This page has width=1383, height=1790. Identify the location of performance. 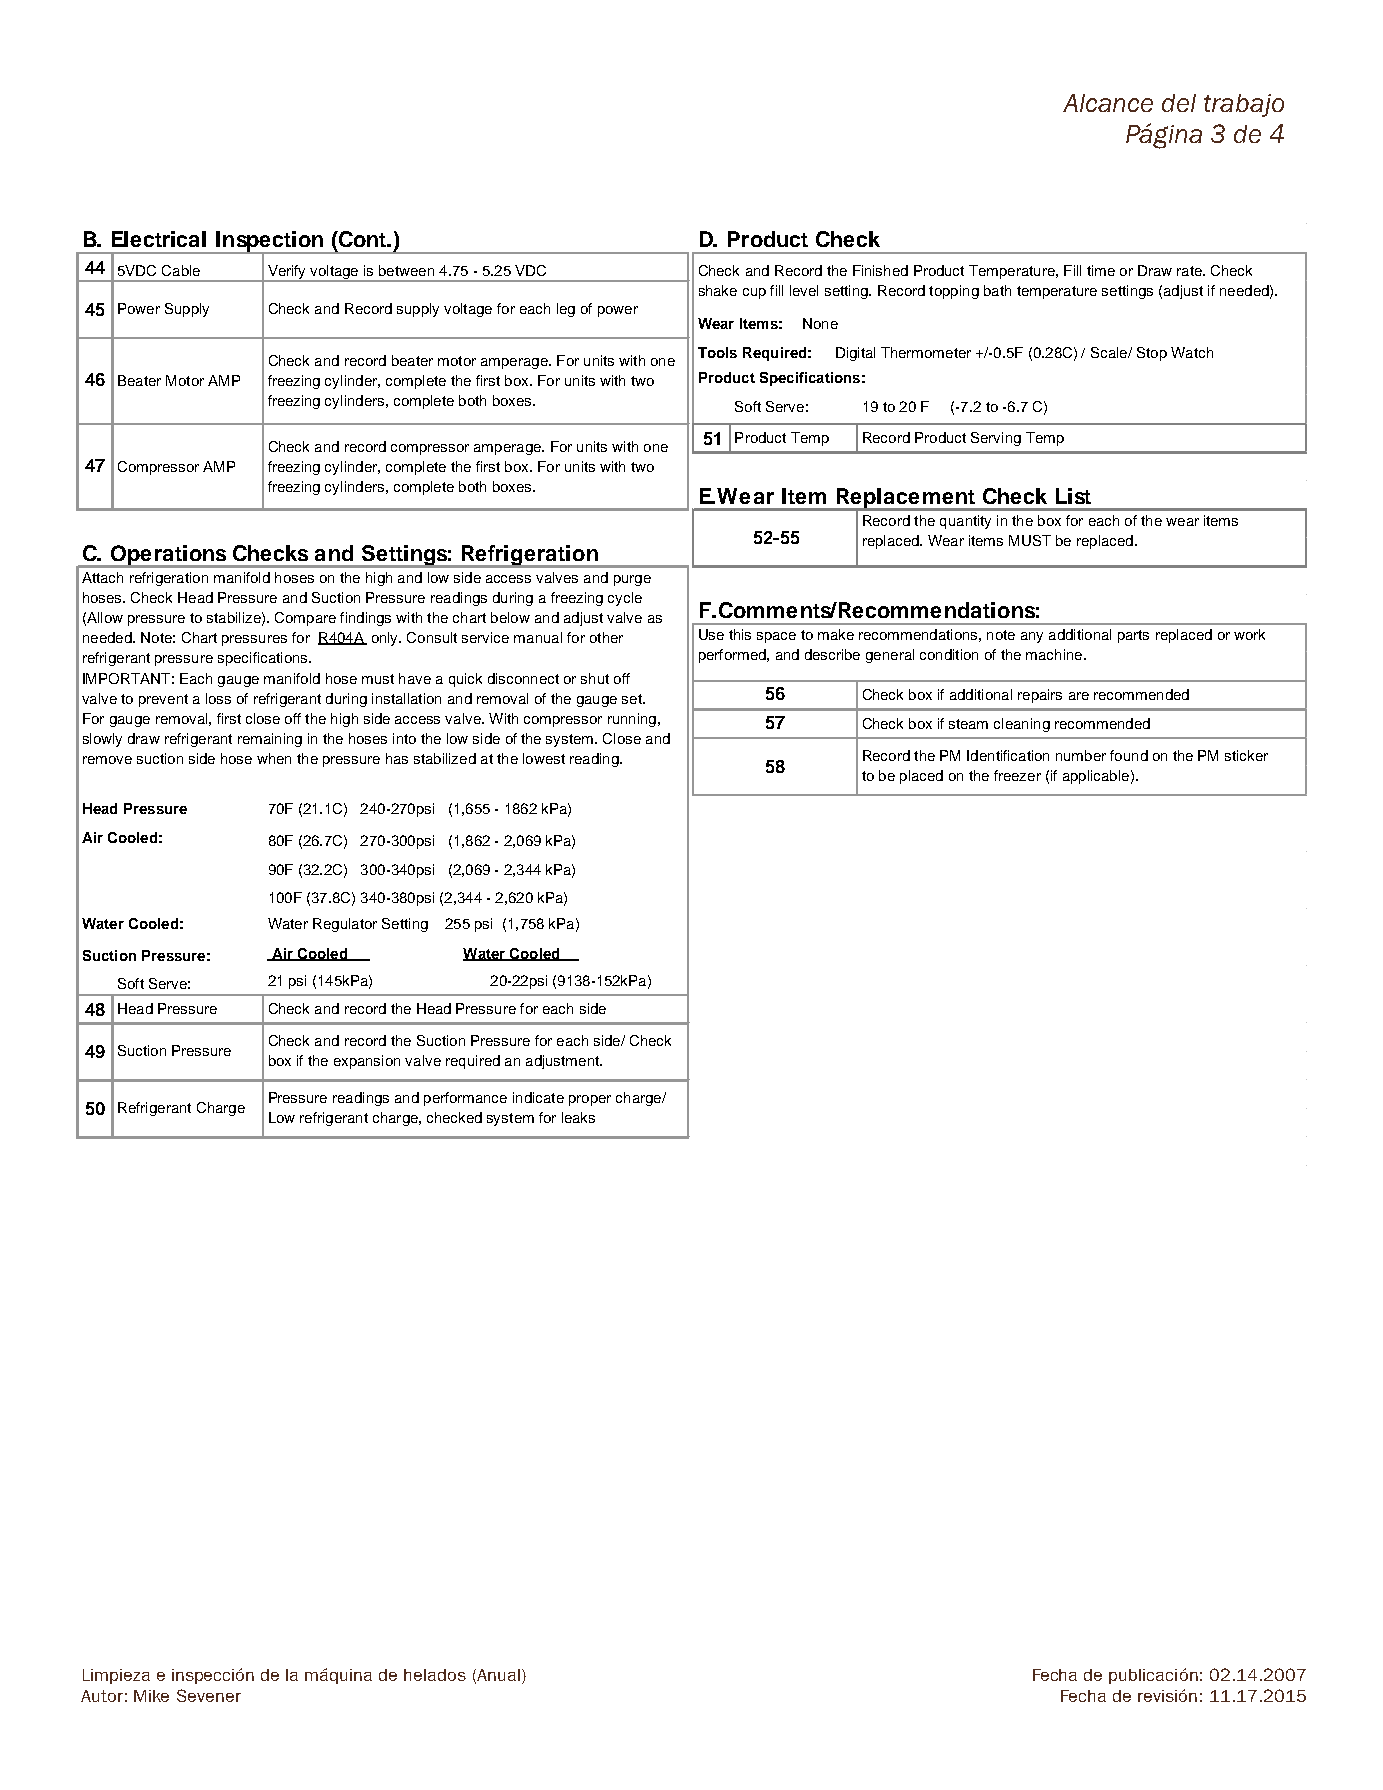
(465, 1099).
